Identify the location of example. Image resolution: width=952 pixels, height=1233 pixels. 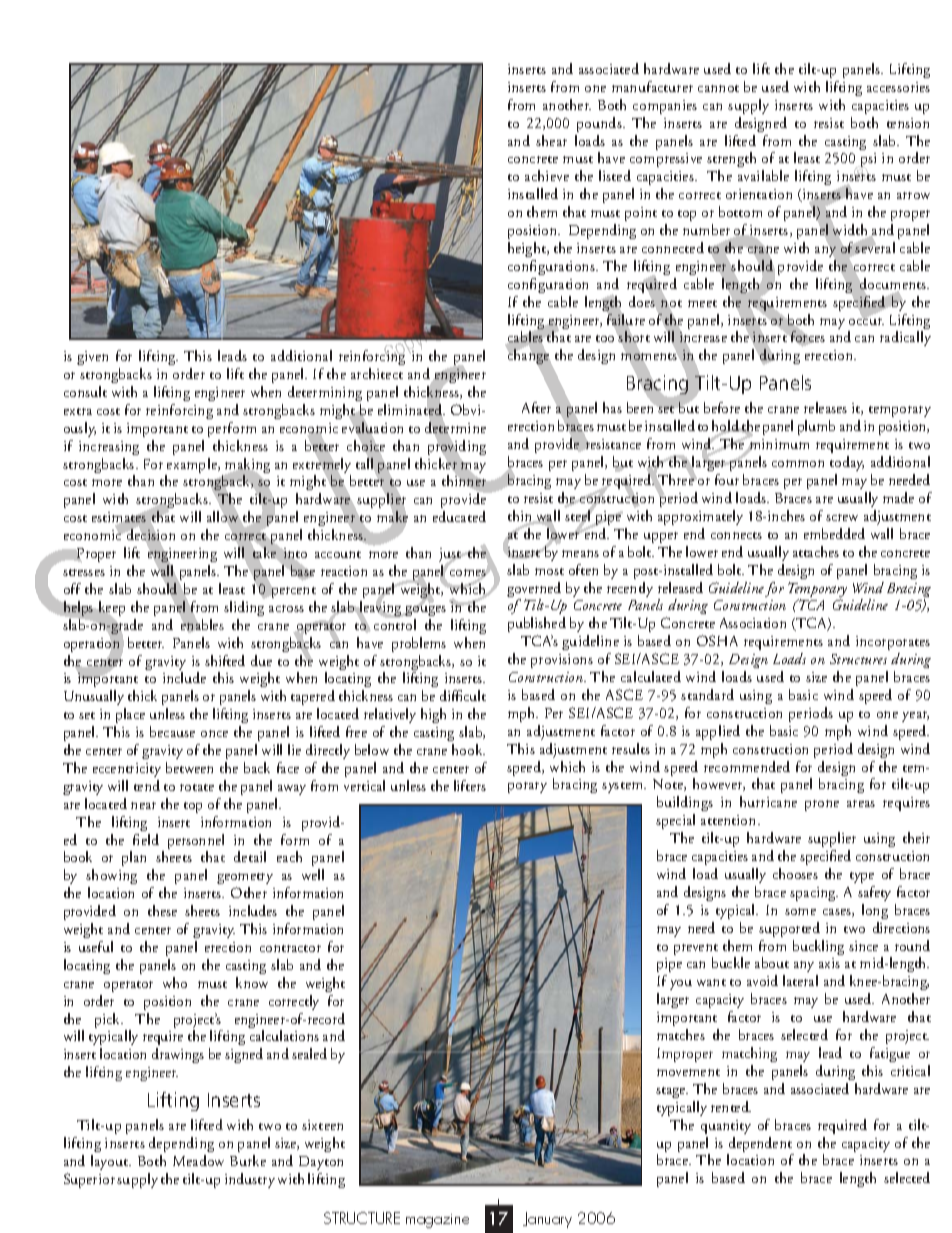
(192, 467).
